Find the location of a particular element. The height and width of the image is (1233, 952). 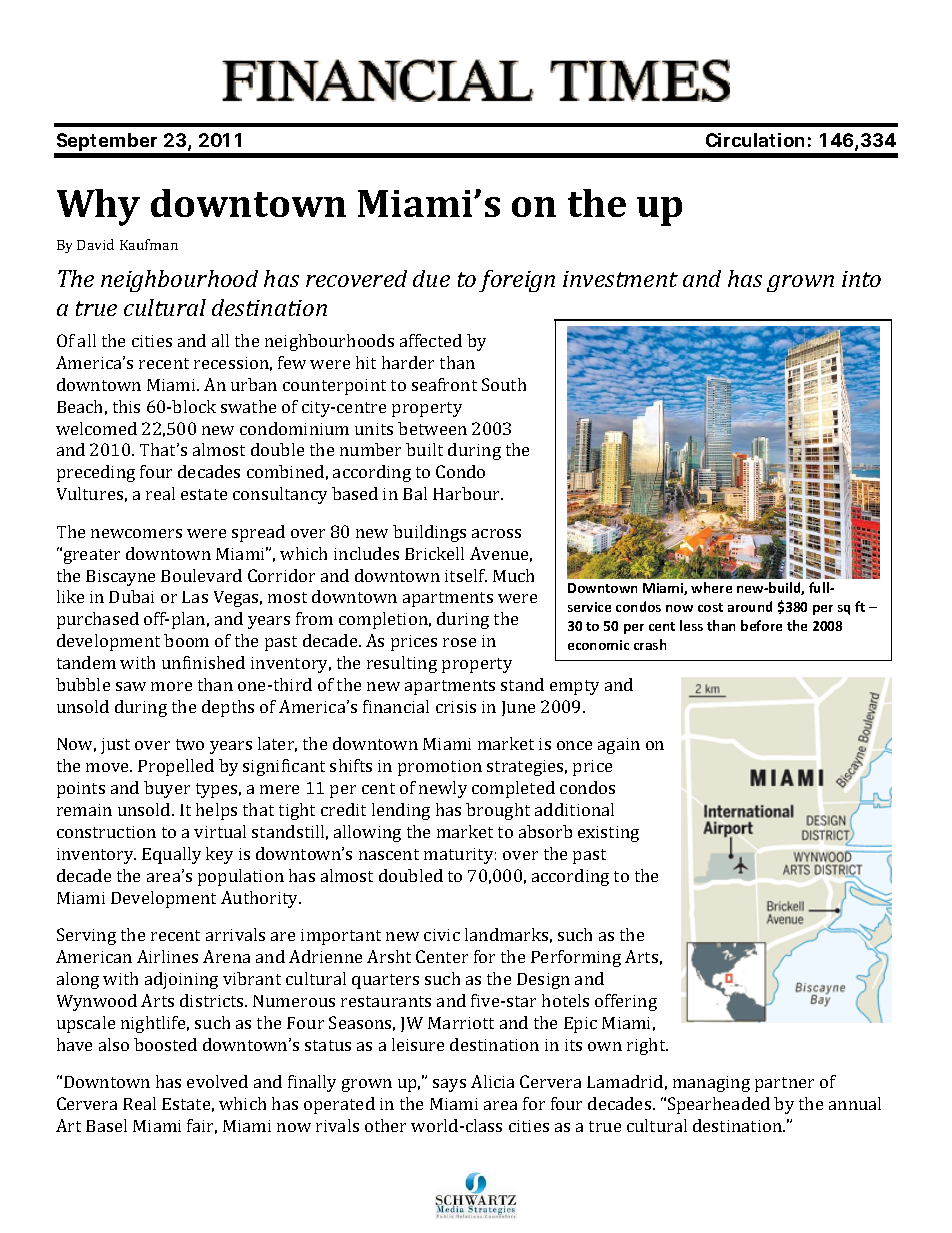

across is located at coordinates (496, 533).
